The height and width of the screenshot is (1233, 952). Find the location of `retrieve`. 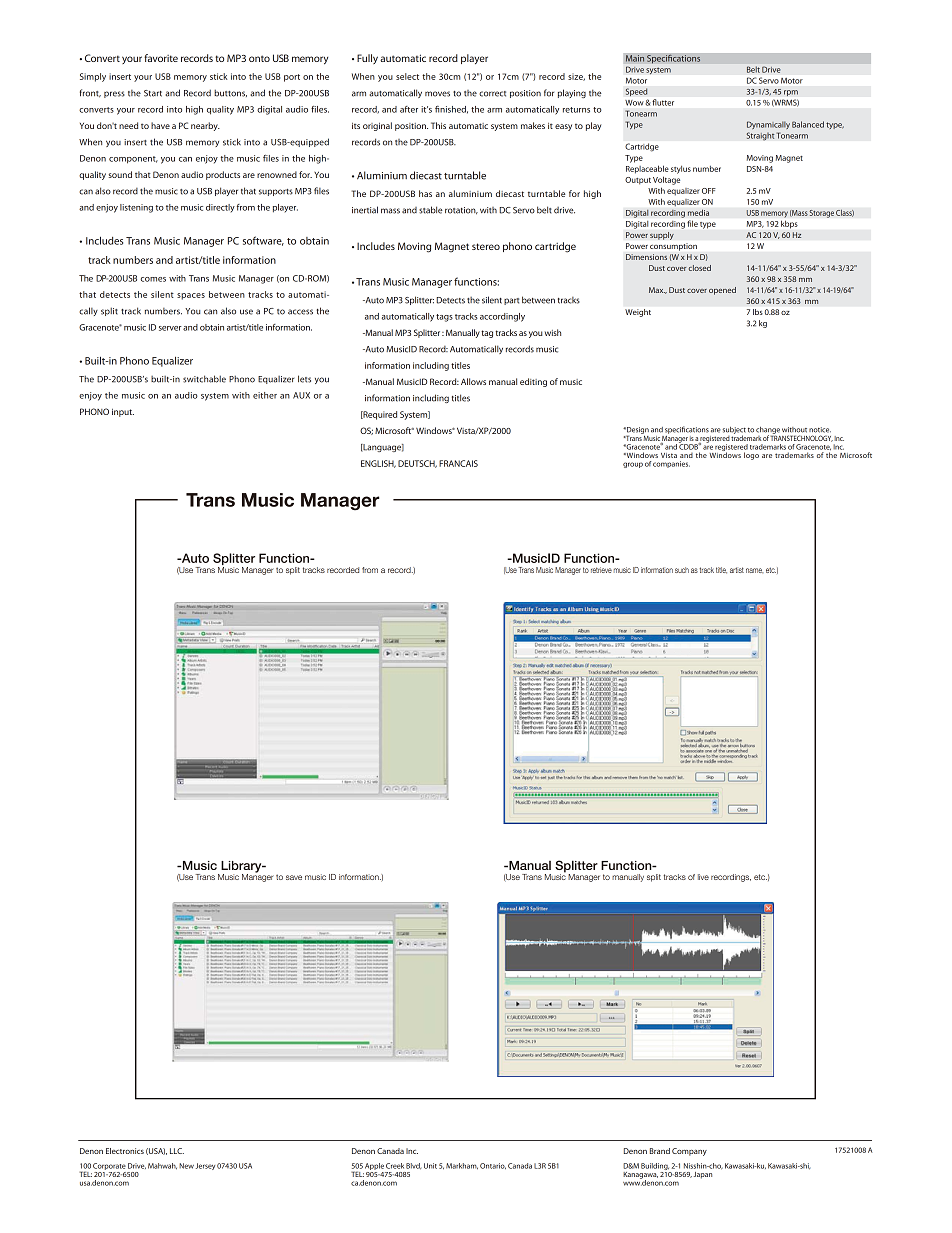

retrieve is located at coordinates (601, 570).
